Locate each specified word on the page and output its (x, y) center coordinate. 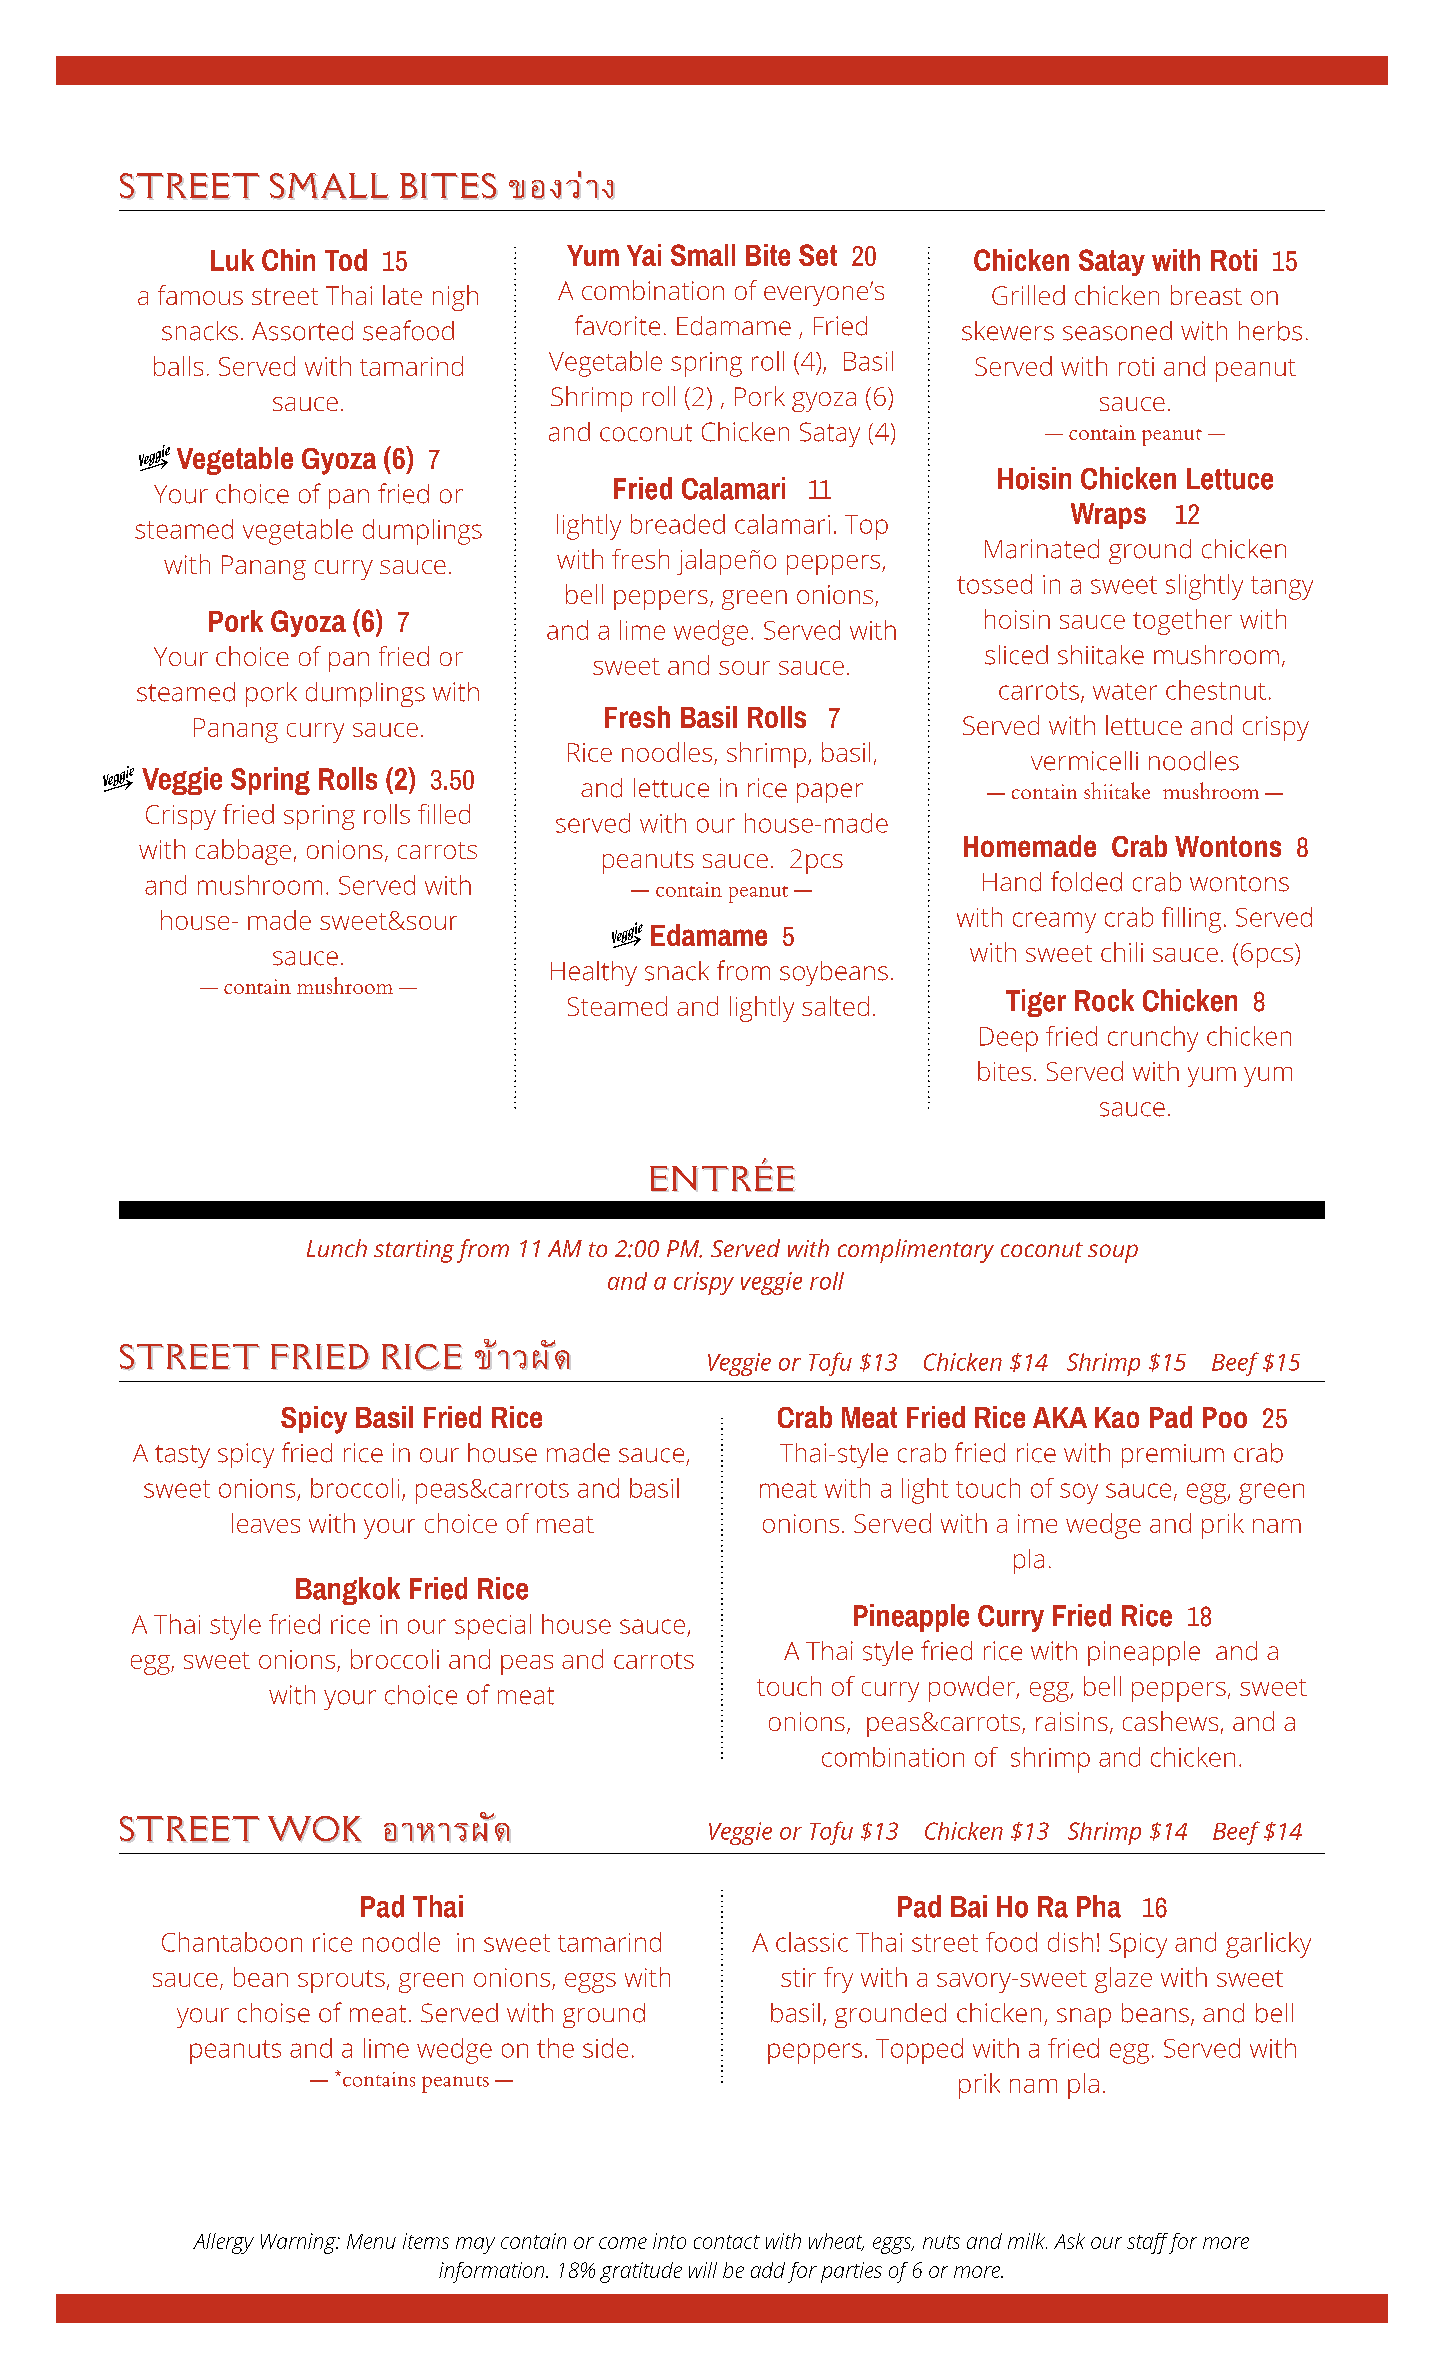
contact (727, 2242)
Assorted (302, 331)
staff (1149, 2243)
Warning (299, 2243)
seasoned (1117, 331)
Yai (644, 255)
